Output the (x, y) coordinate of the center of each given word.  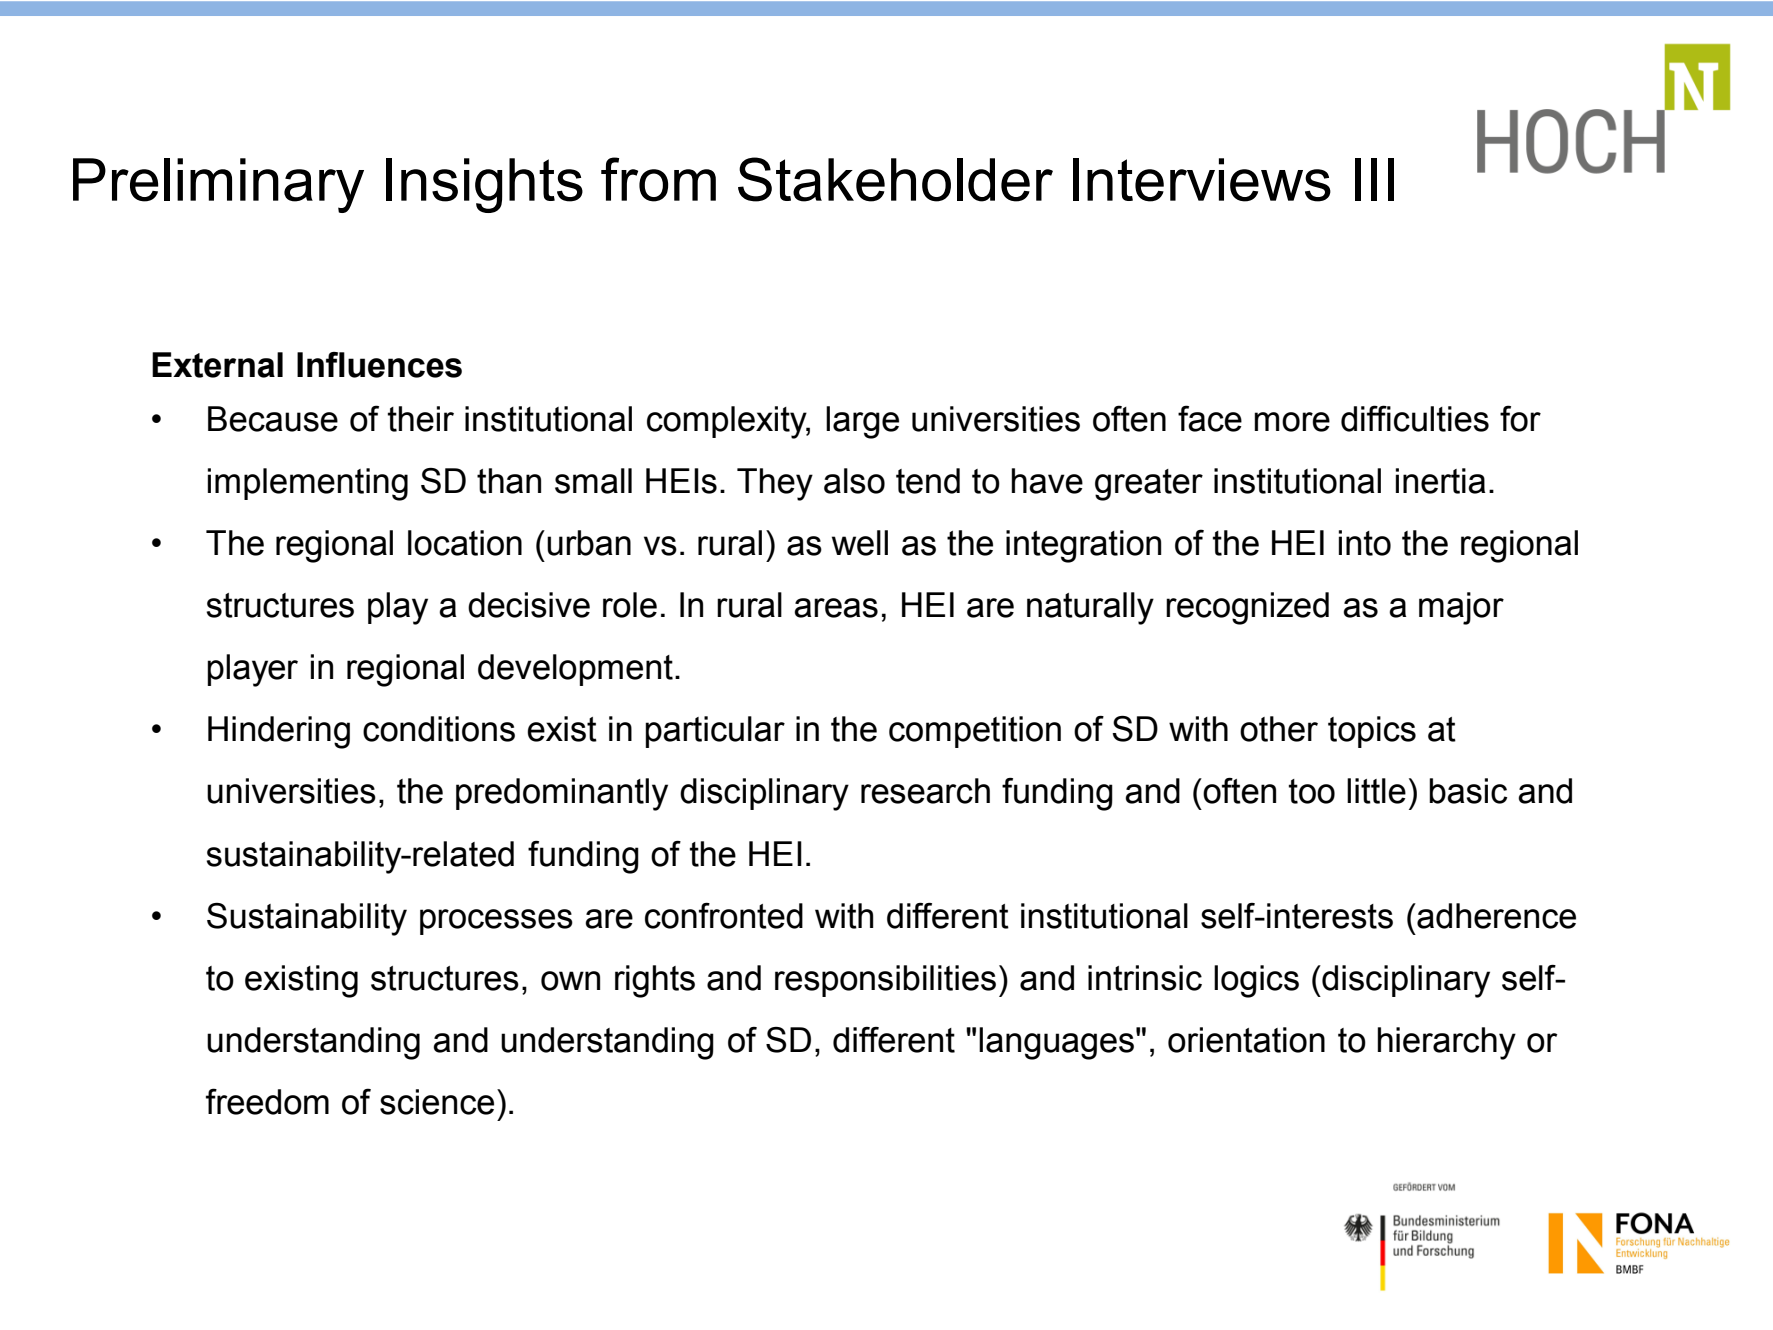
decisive (529, 605)
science (437, 1102)
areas (836, 608)
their (421, 419)
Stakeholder (895, 179)
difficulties (1415, 418)
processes (496, 922)
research (925, 791)
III (1374, 179)
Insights (484, 185)
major (1461, 608)
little (1376, 791)
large (862, 422)
